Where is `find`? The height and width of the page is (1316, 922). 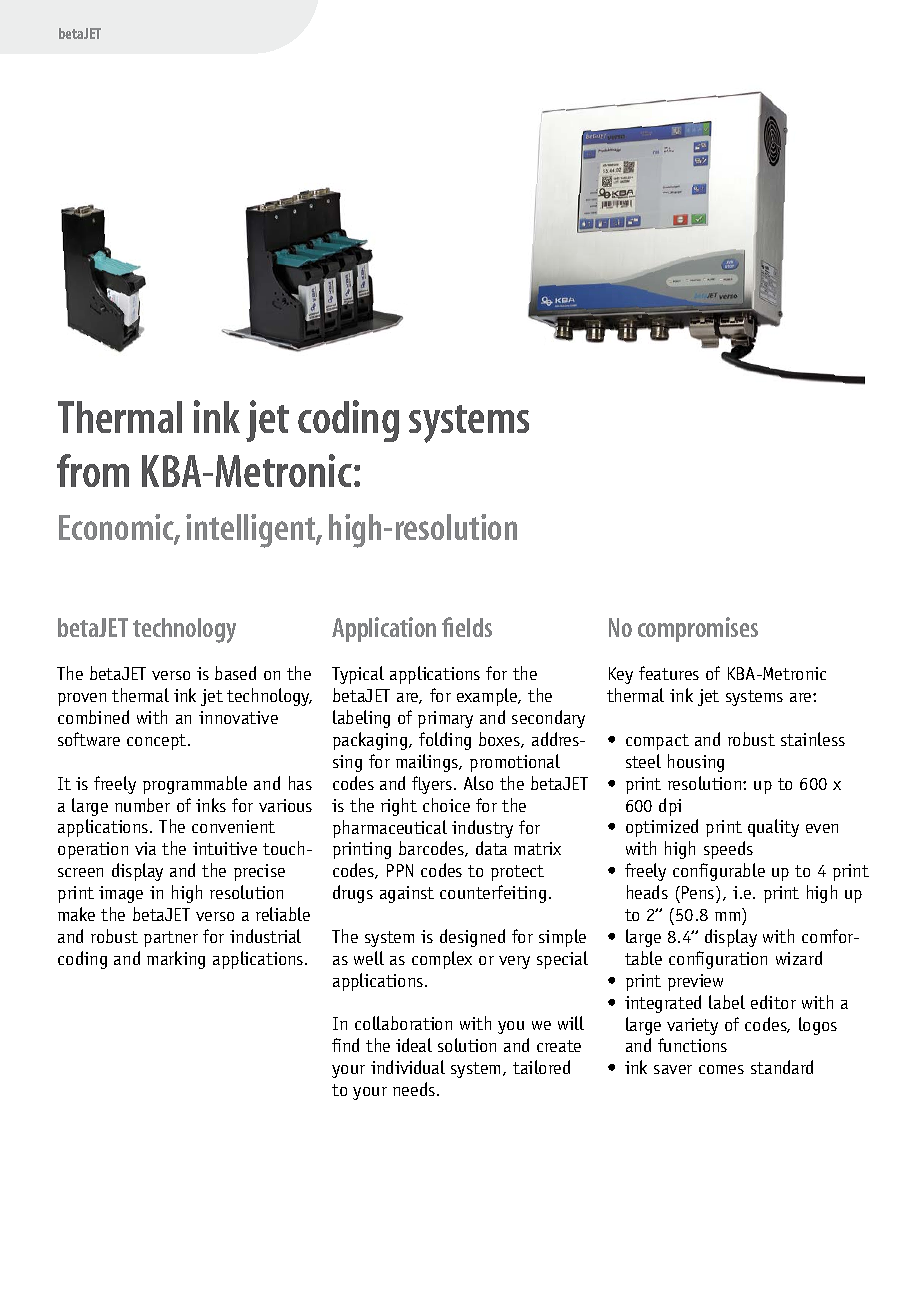 find is located at coordinates (345, 1045).
